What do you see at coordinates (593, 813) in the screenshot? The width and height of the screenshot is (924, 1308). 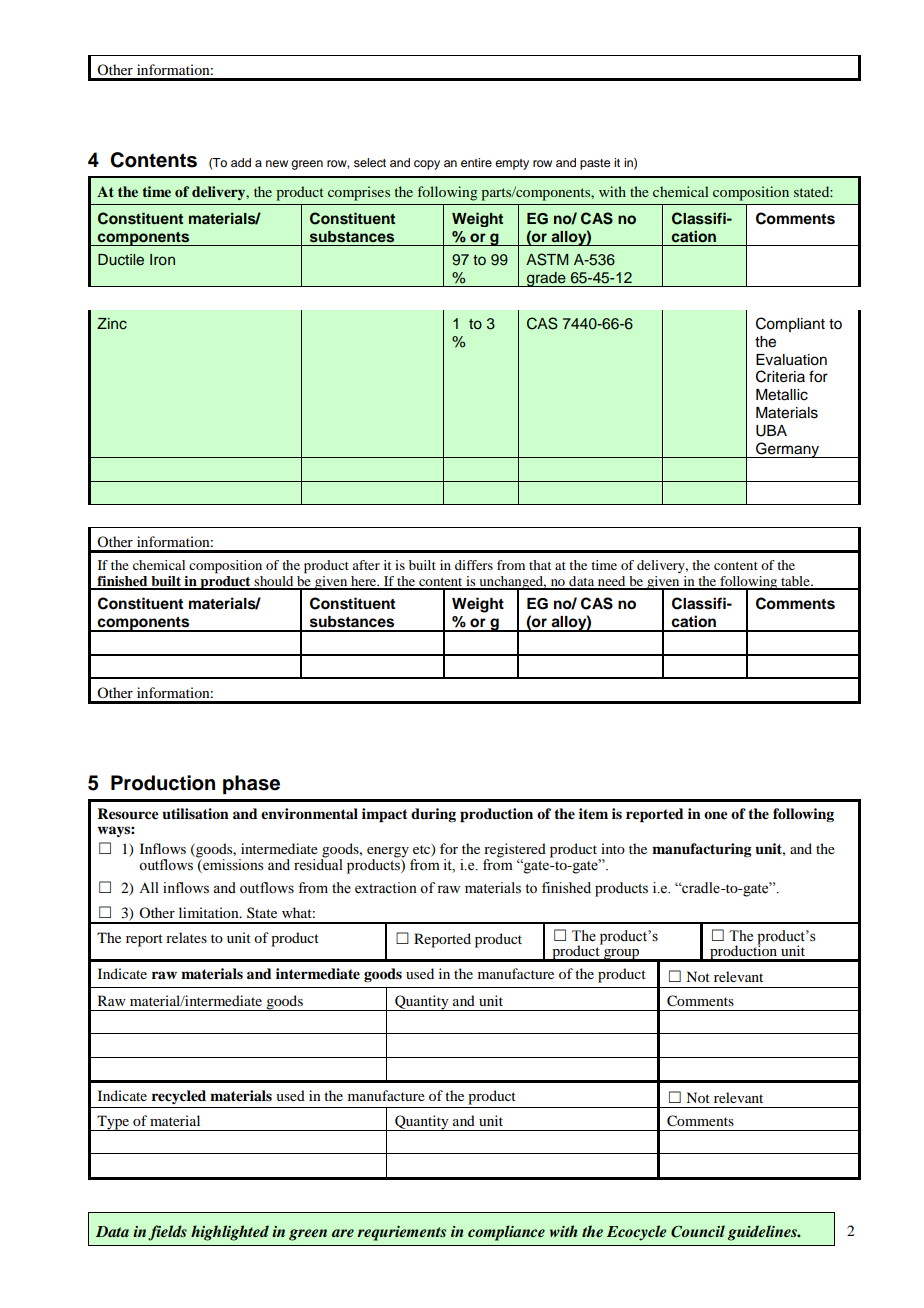 I see `item` at bounding box center [593, 813].
